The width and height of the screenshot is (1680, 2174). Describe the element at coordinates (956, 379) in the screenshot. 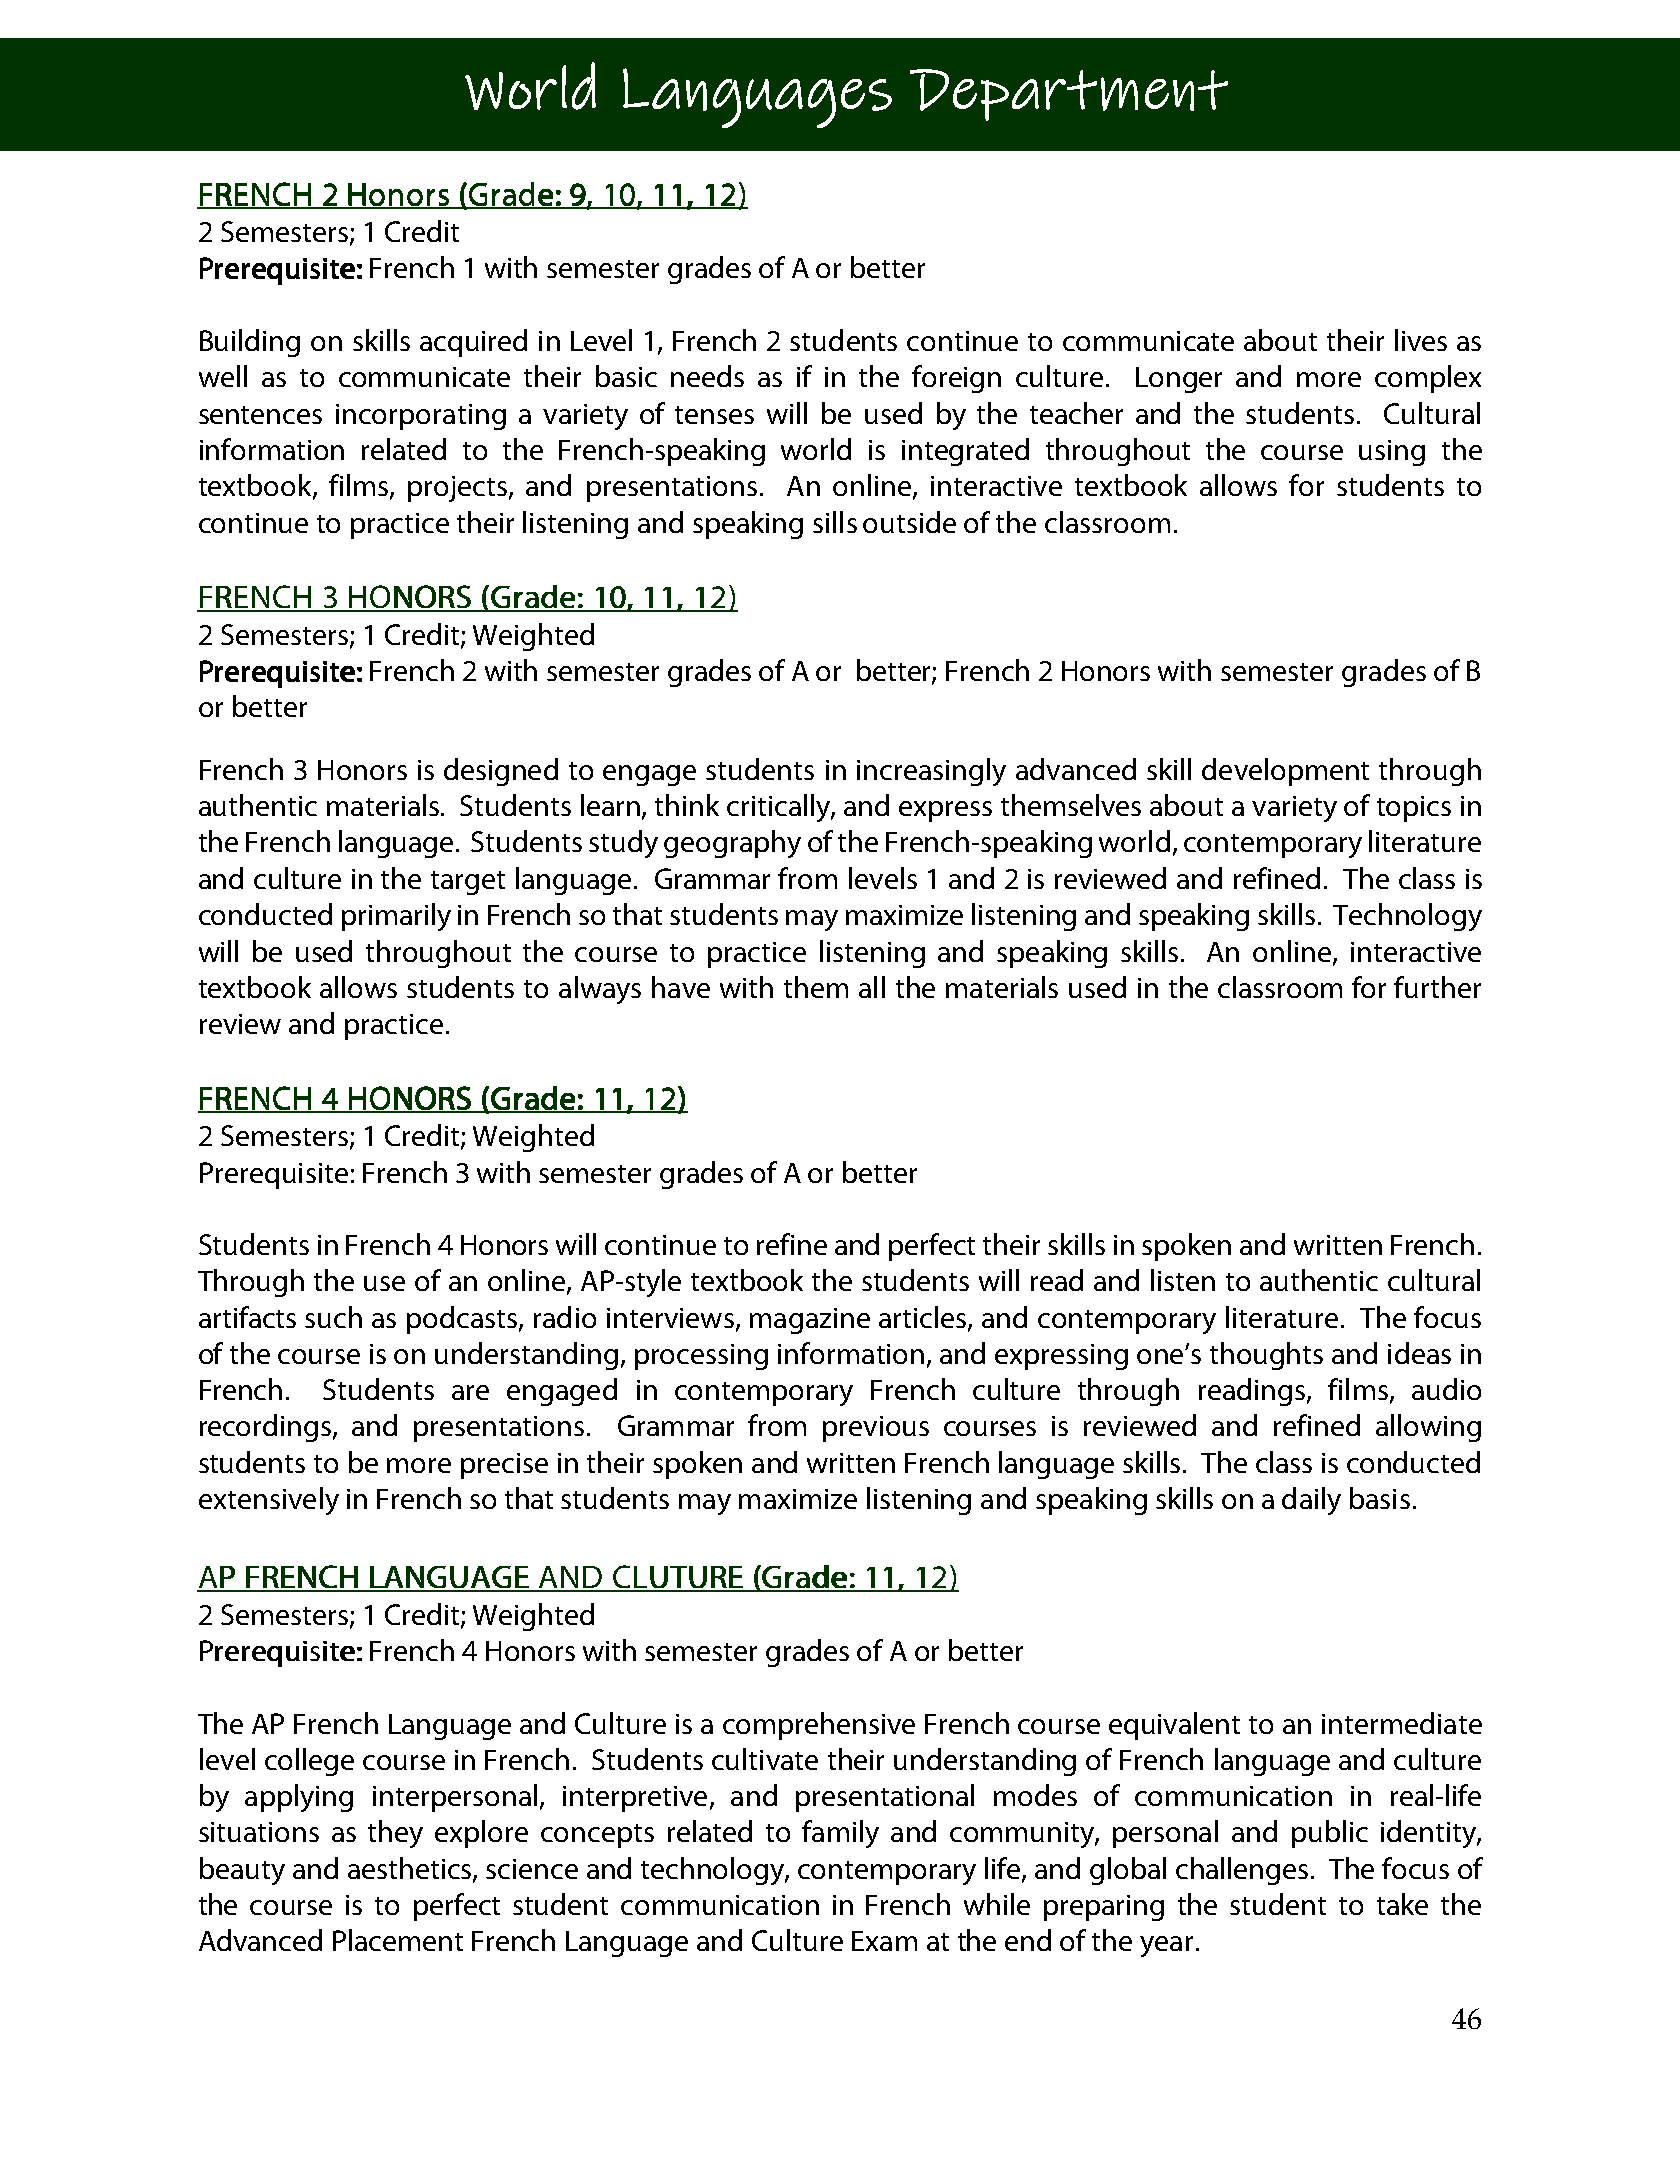

I see `foreign` at that location.
